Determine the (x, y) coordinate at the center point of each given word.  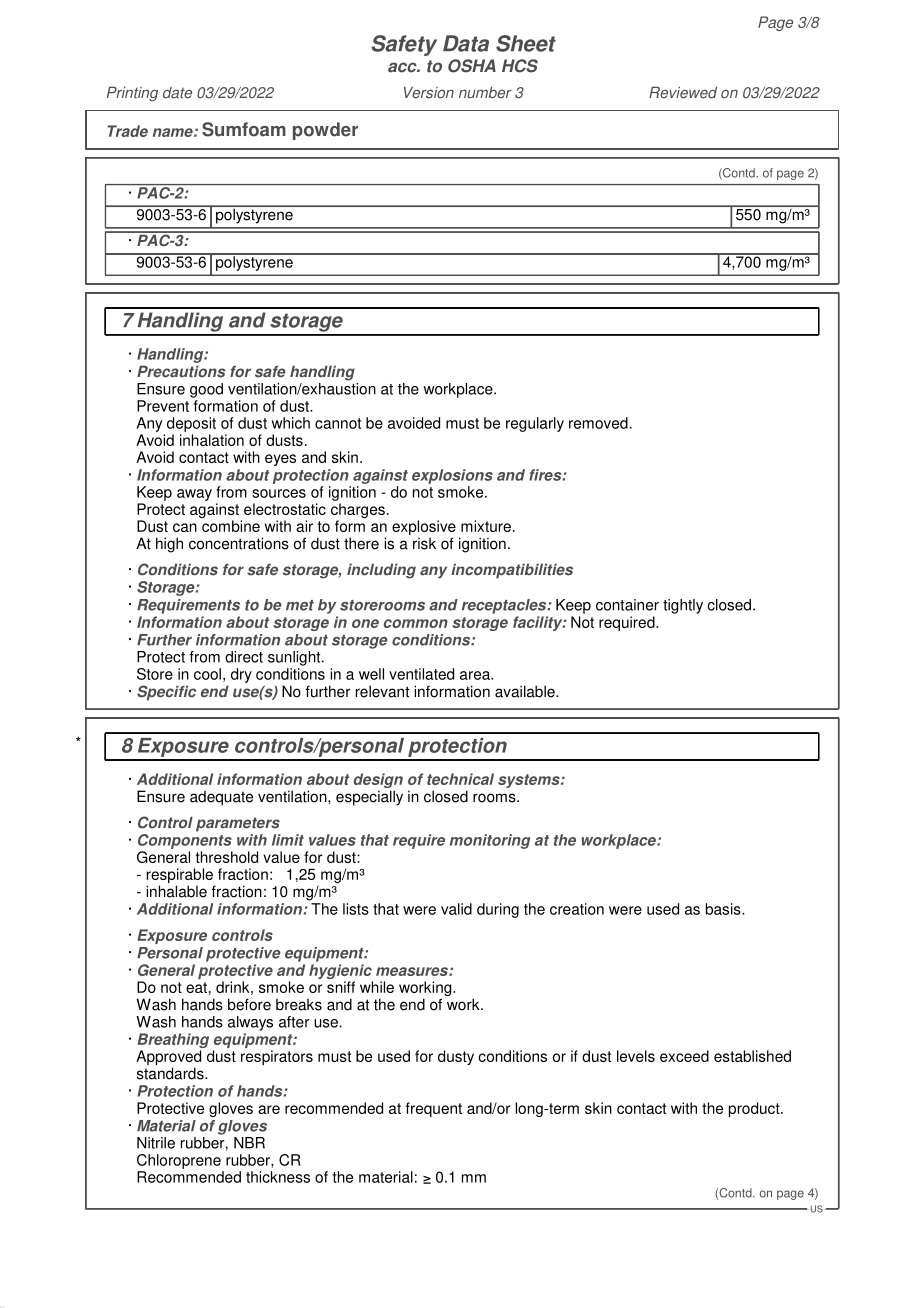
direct (244, 657)
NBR (249, 1143)
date (177, 93)
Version (429, 92)
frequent (434, 1109)
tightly (683, 606)
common (416, 623)
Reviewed (683, 92)
